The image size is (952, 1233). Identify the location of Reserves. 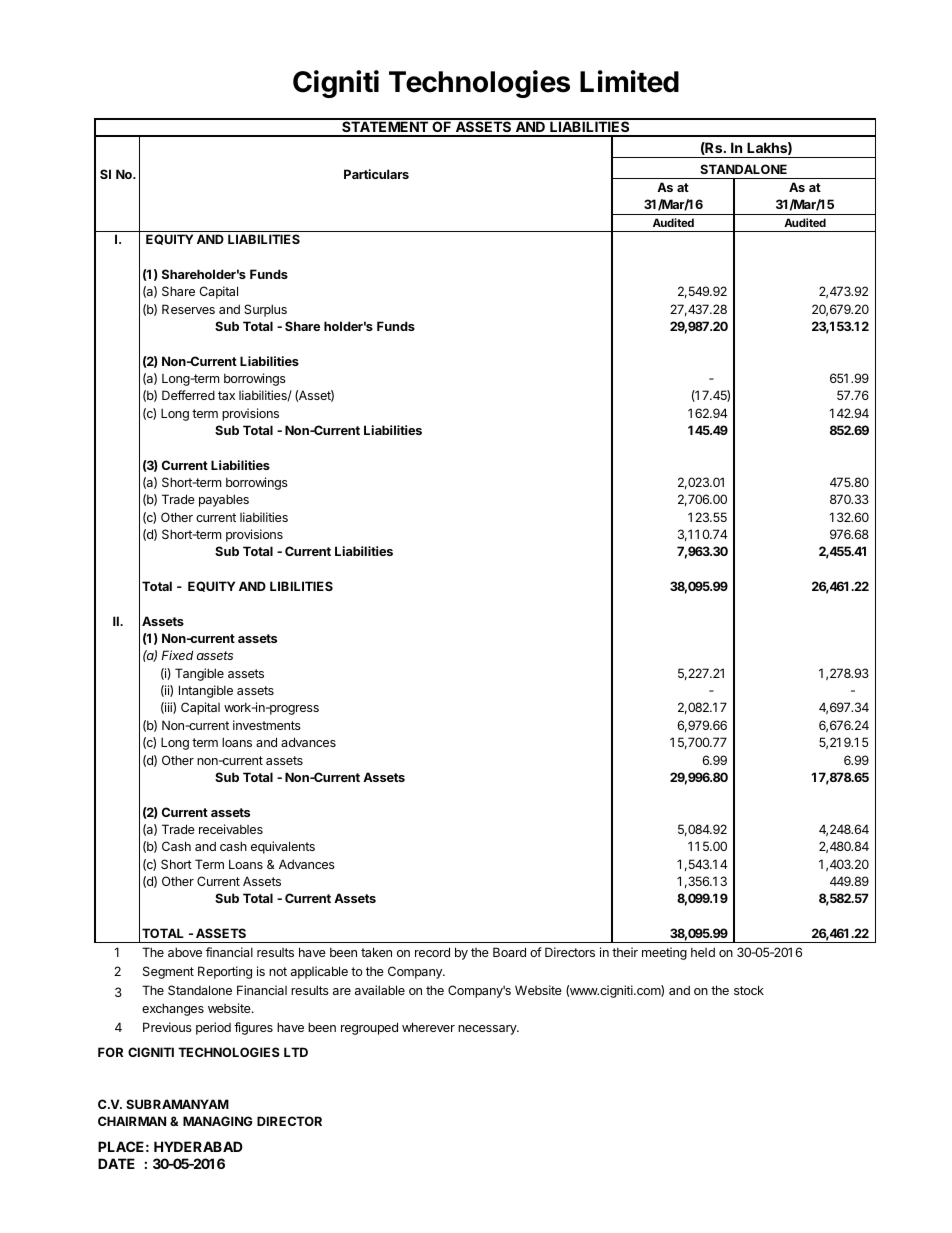
(188, 309).
